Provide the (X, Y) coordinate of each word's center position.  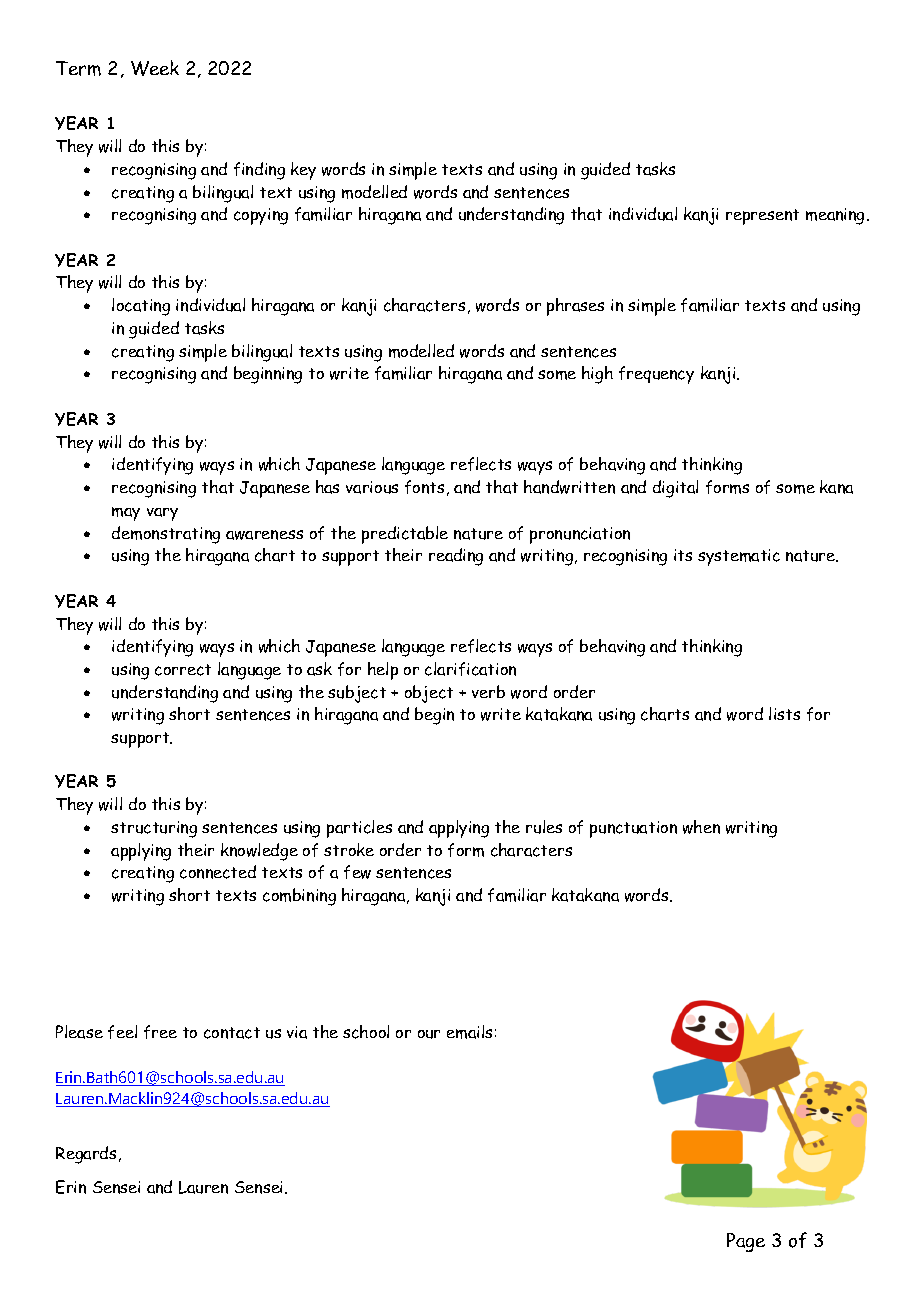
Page (746, 1242)
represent (762, 217)
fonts (424, 487)
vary (162, 514)
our (429, 1034)
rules (544, 827)
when (701, 827)
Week (155, 68)
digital (675, 489)
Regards (86, 1155)
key (303, 171)
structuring (154, 829)
